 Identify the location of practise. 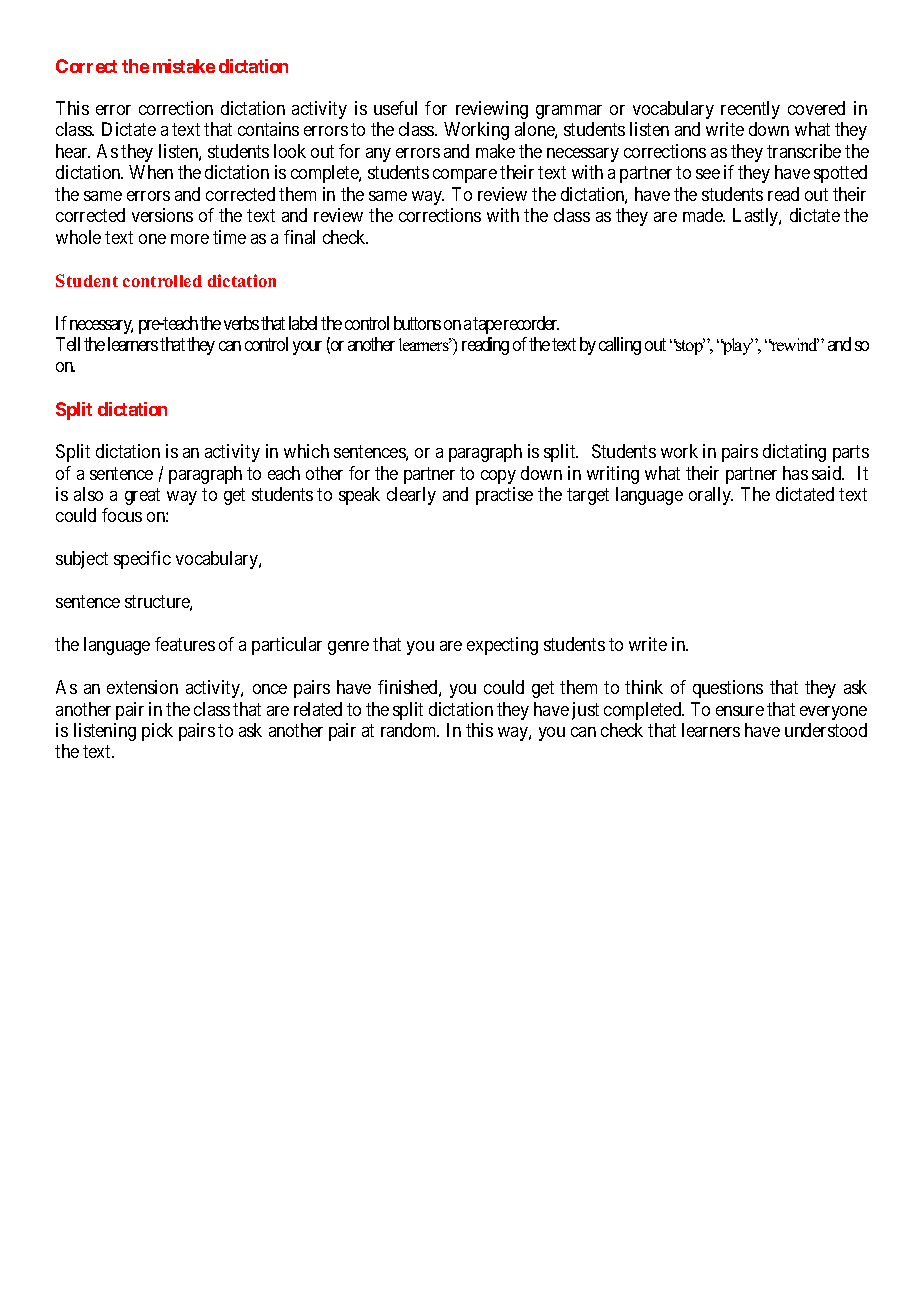
(504, 496).
